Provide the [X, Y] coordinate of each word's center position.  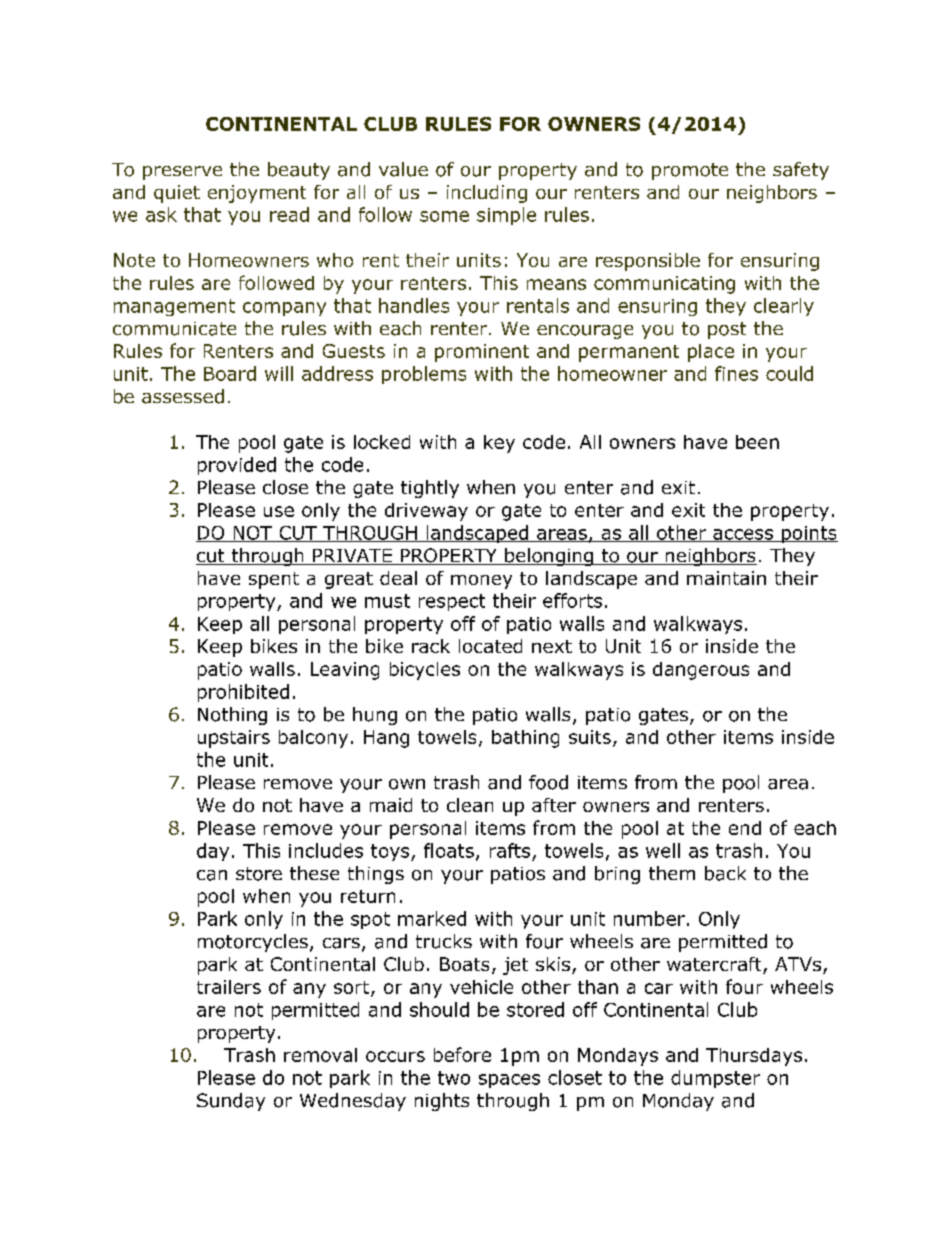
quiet [177, 194]
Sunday [231, 1102]
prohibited [243, 693]
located [490, 646]
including [487, 194]
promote [690, 171]
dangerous [701, 671]
